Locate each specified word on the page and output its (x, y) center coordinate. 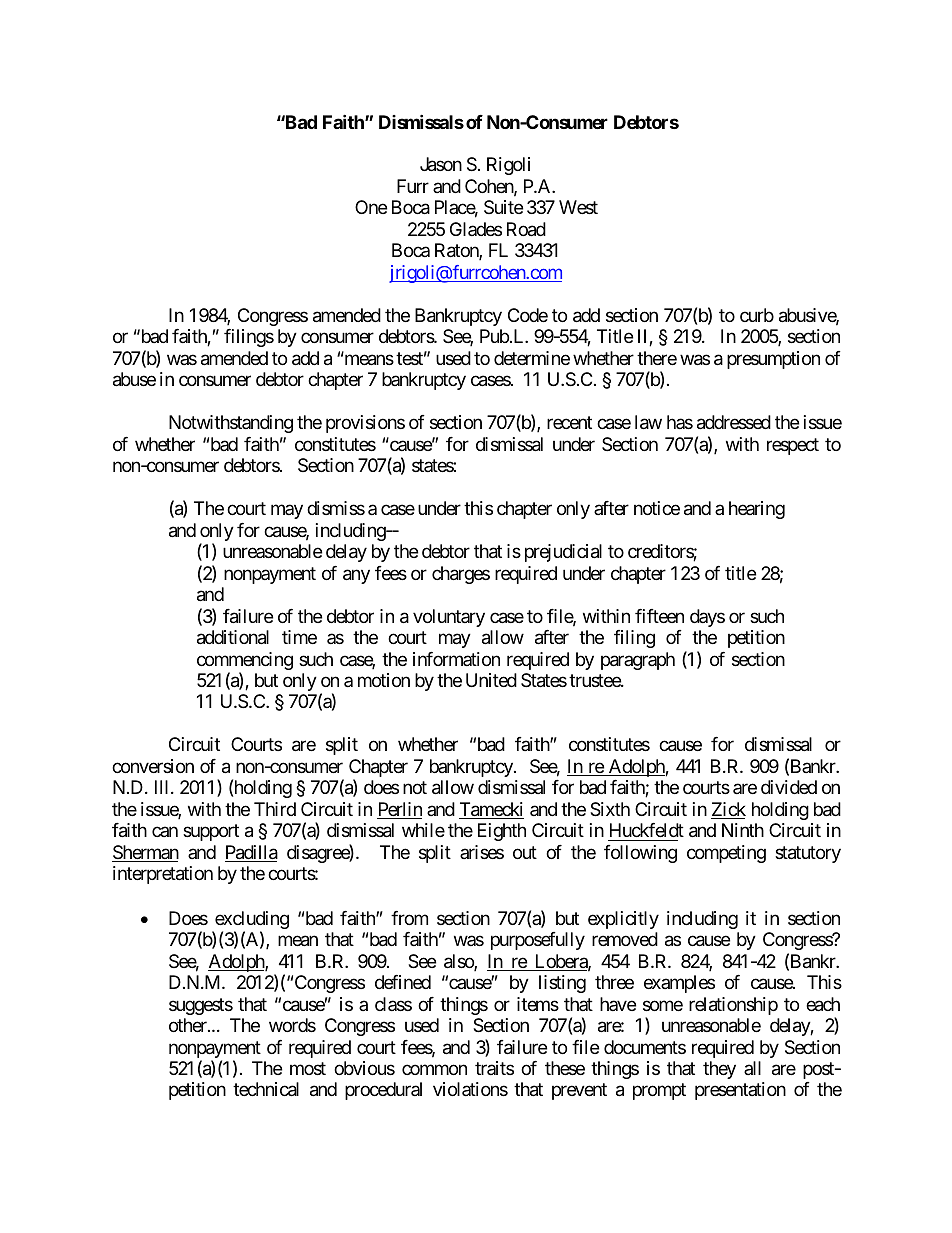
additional (233, 637)
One (371, 207)
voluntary (449, 618)
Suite (503, 207)
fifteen (659, 616)
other (189, 1025)
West (578, 207)
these (565, 1068)
